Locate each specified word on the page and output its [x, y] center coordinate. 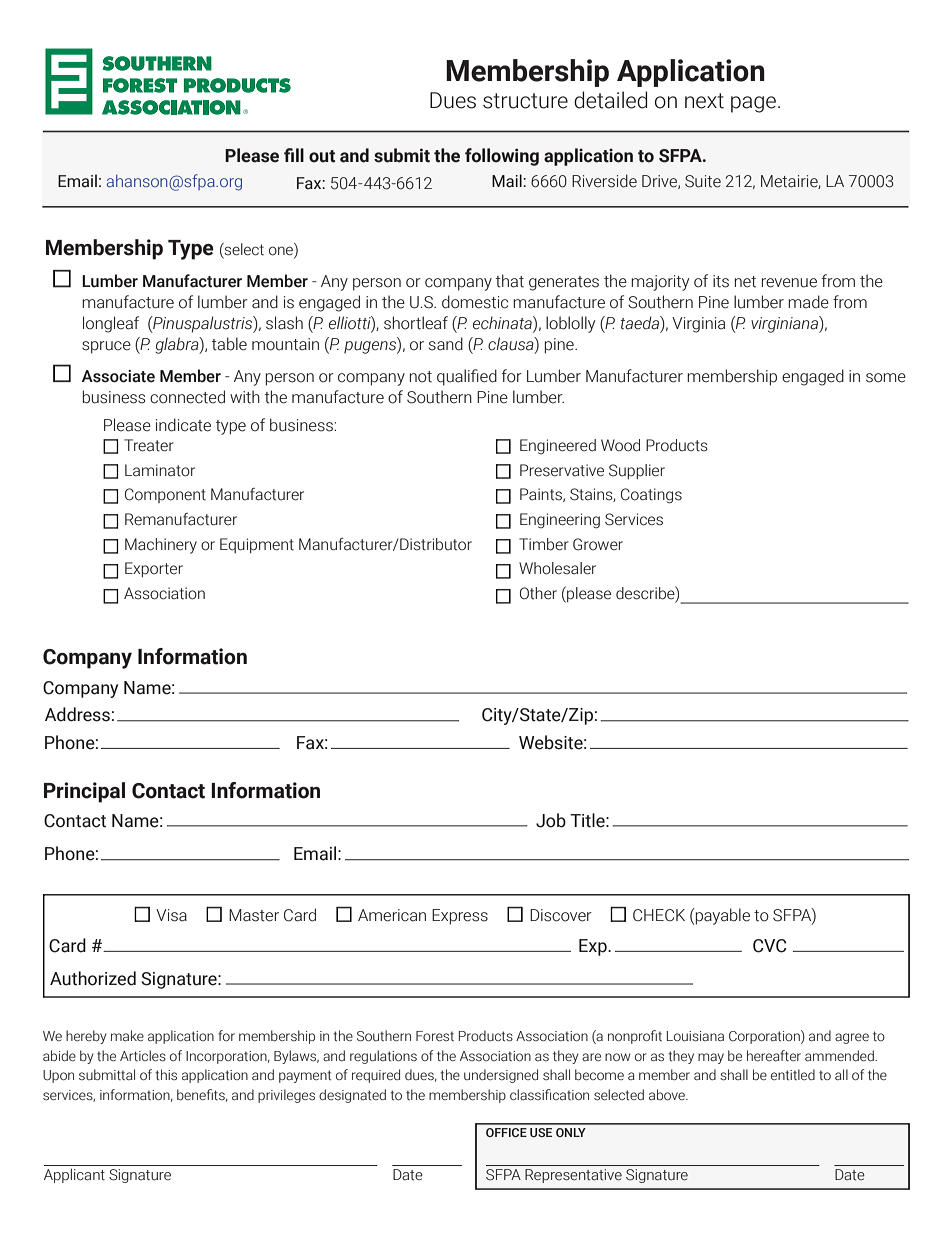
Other [538, 593]
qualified [467, 377]
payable [722, 916]
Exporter [154, 569]
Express [460, 917]
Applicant [74, 1176]
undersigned [501, 1076]
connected [187, 397]
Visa [171, 915]
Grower [598, 544]
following [502, 157]
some [886, 378]
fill [294, 155]
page [753, 104]
